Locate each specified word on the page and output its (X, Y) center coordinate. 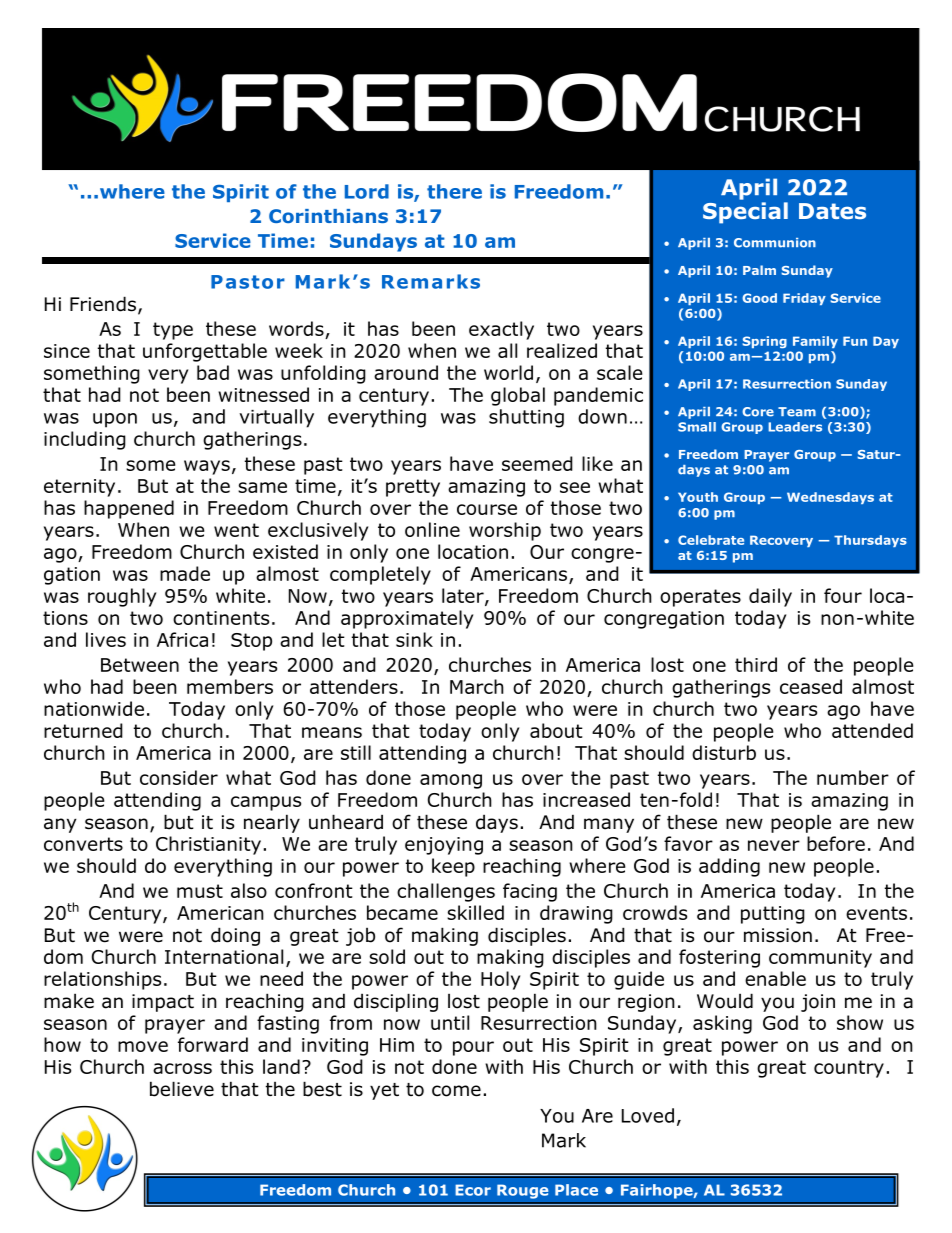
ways (207, 467)
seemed (537, 463)
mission (778, 935)
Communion (775, 243)
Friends (104, 305)
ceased (811, 686)
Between (140, 665)
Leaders (795, 427)
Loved (648, 1115)
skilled (475, 912)
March (477, 686)
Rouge (522, 1191)
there (454, 191)
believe (182, 1089)
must (200, 891)
